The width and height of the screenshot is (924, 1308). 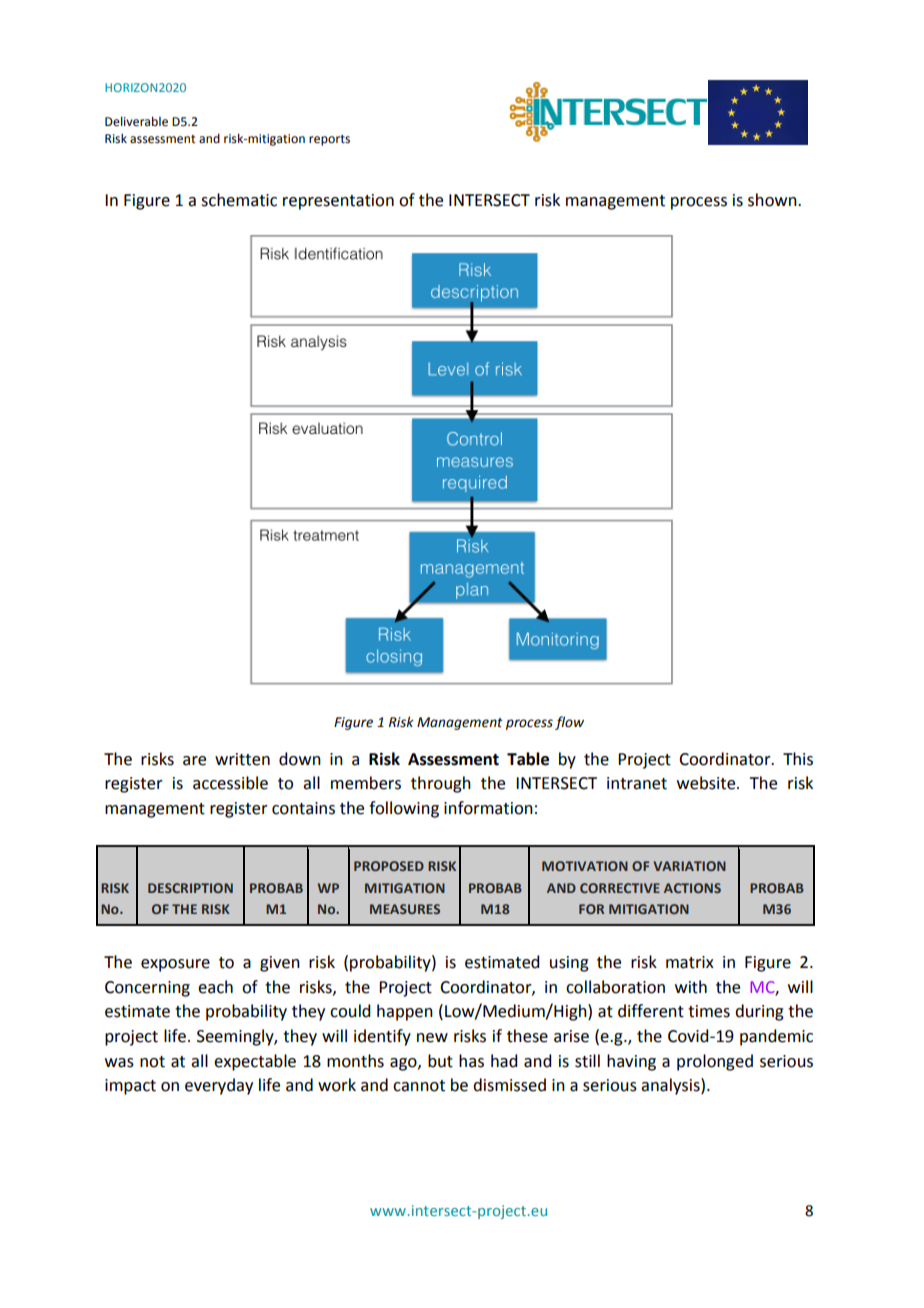 I want to click on through, so click(x=441, y=784).
